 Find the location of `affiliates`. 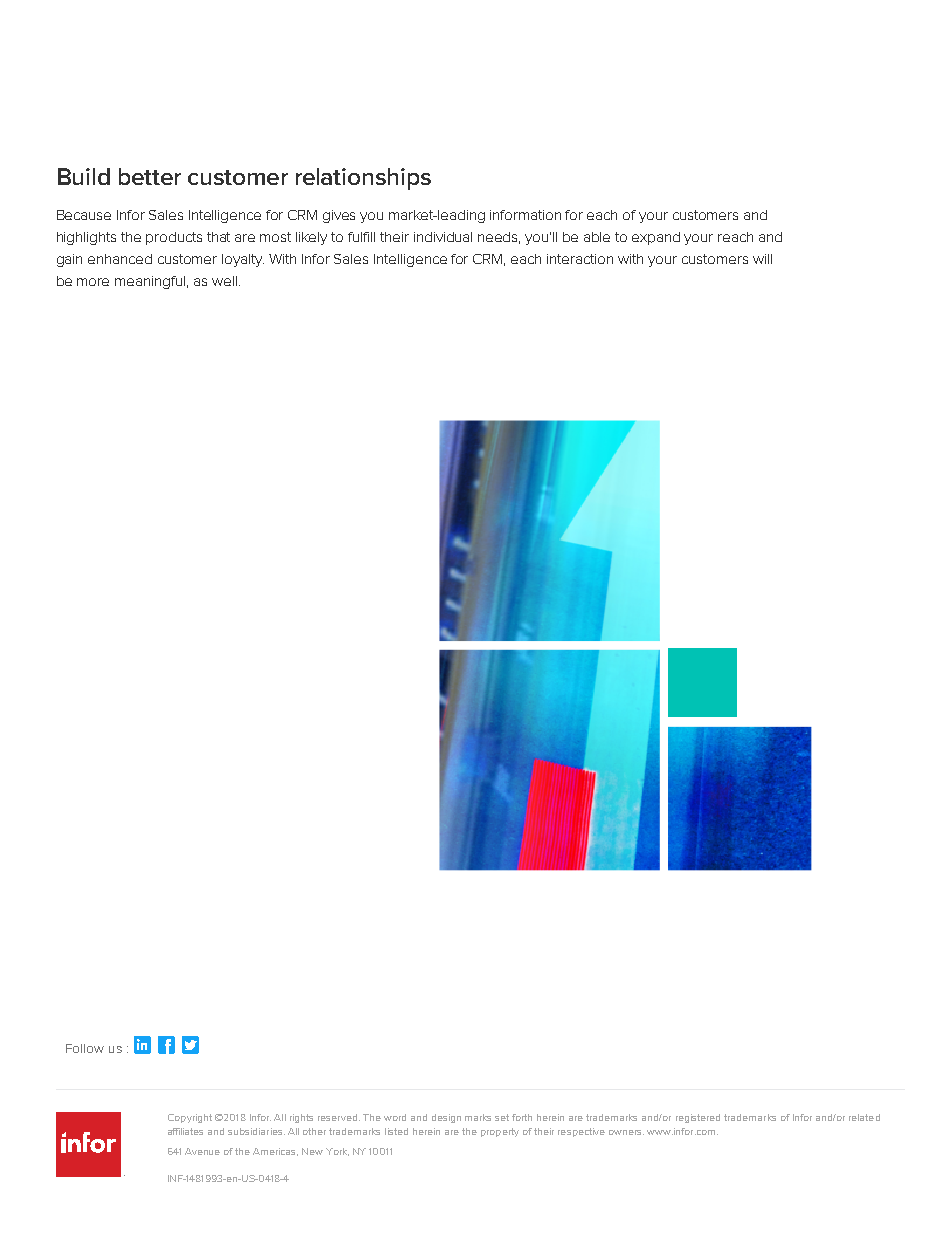

affiliates is located at coordinates (185, 1131).
